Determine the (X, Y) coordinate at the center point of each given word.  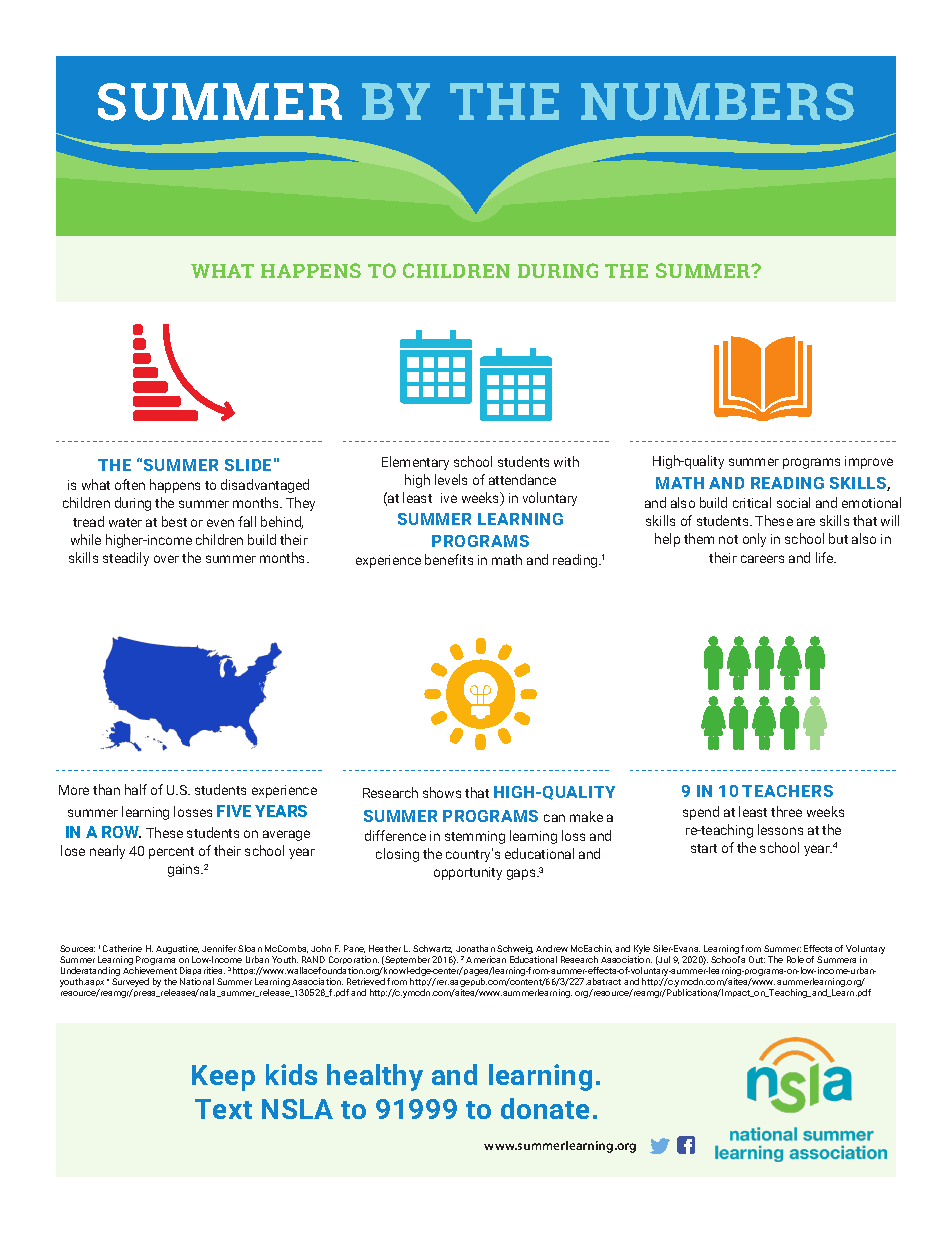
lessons (780, 829)
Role (795, 959)
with (566, 461)
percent (171, 853)
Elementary (415, 463)
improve (869, 462)
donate (545, 1108)
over (166, 559)
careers (762, 559)
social (793, 502)
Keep (223, 1078)
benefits (449, 559)
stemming (475, 837)
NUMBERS (717, 102)
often (130, 484)
